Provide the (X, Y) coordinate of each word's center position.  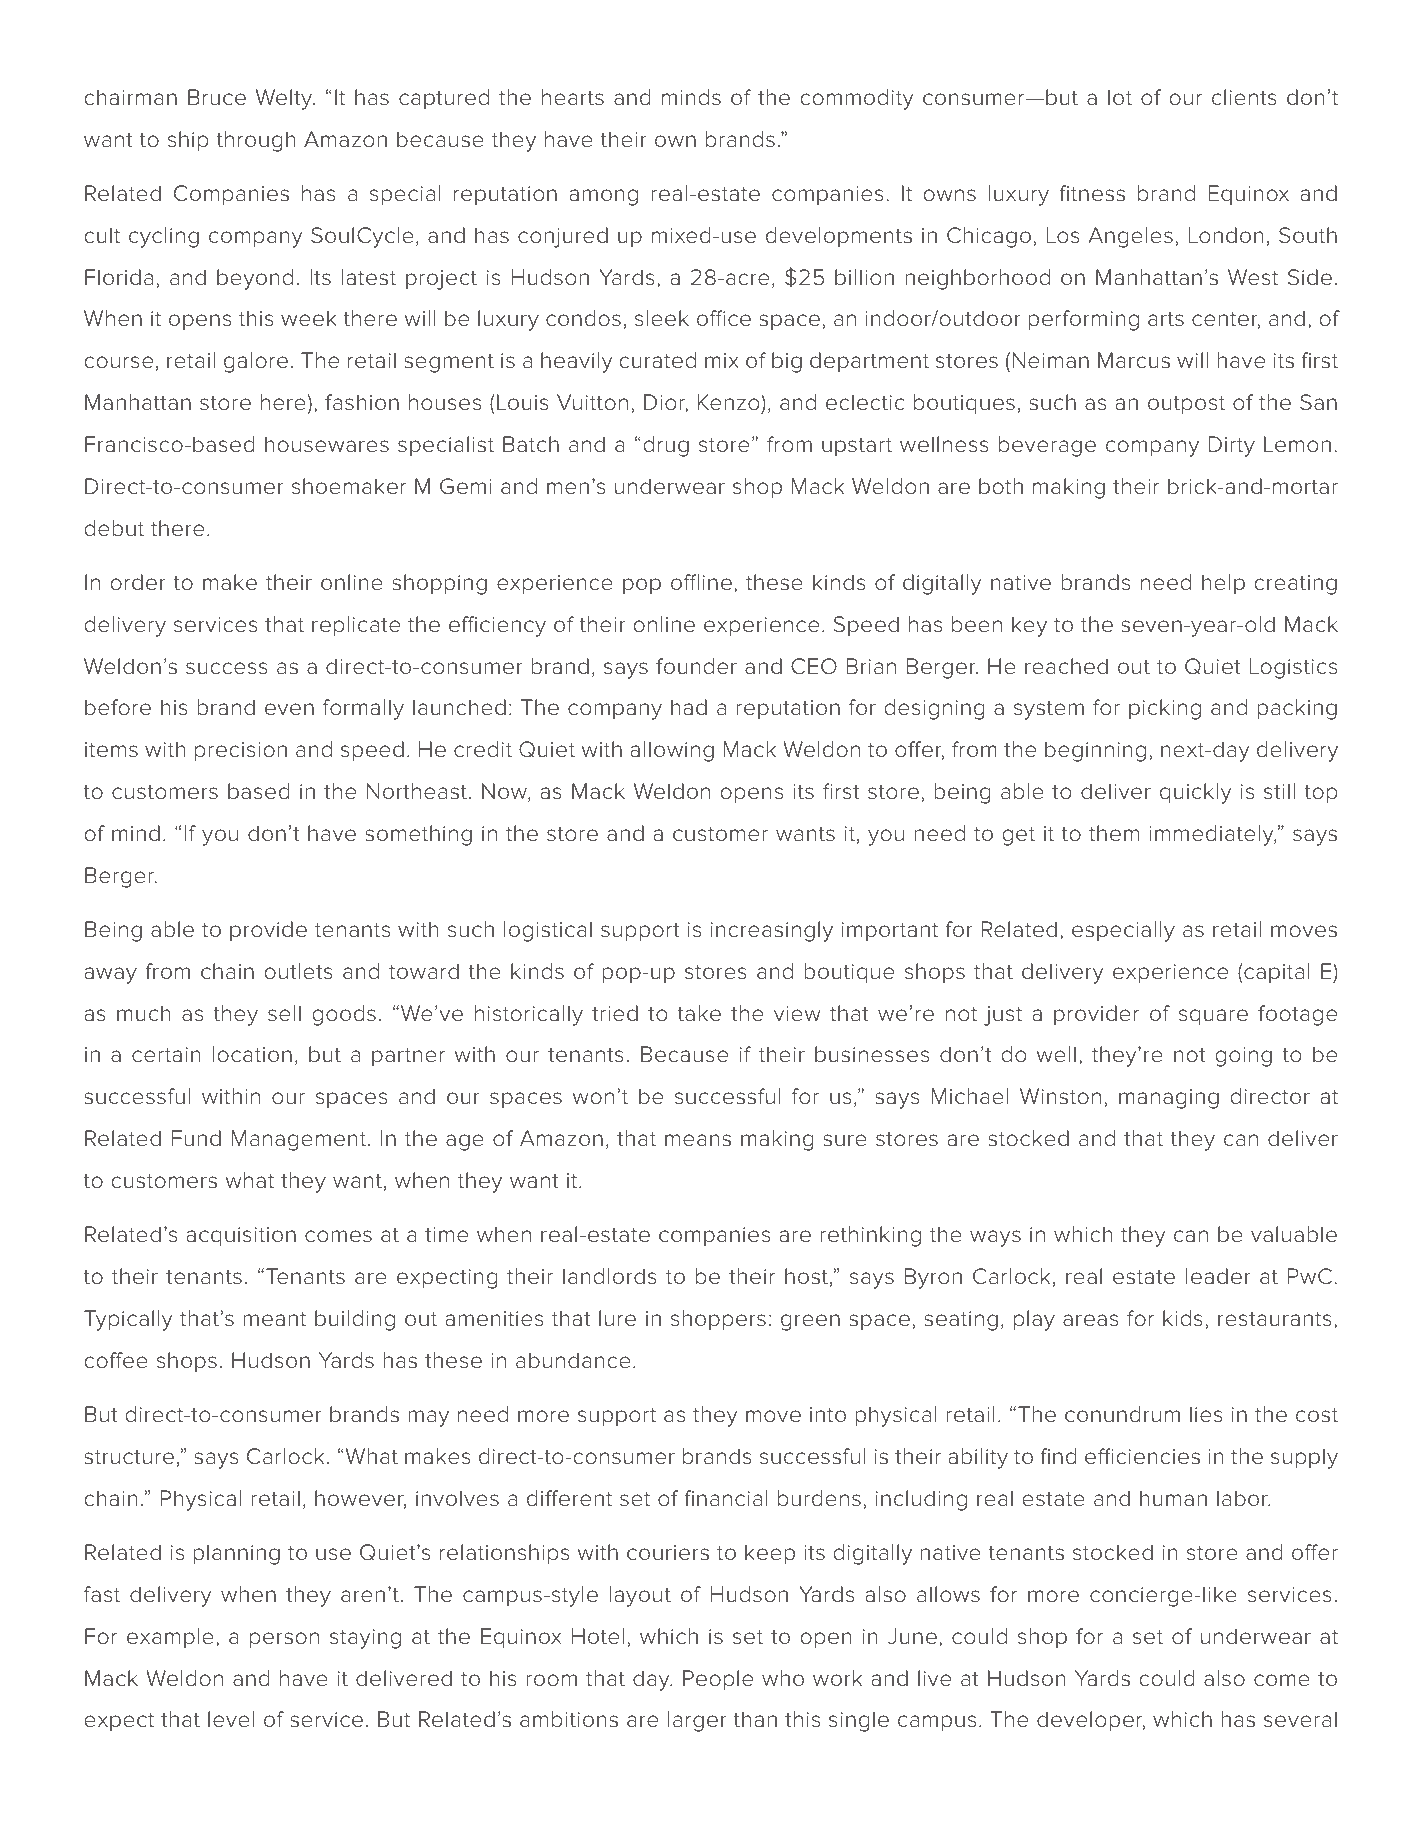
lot (1120, 97)
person (284, 1640)
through (256, 141)
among (604, 197)
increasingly (772, 931)
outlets (298, 971)
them (1114, 833)
